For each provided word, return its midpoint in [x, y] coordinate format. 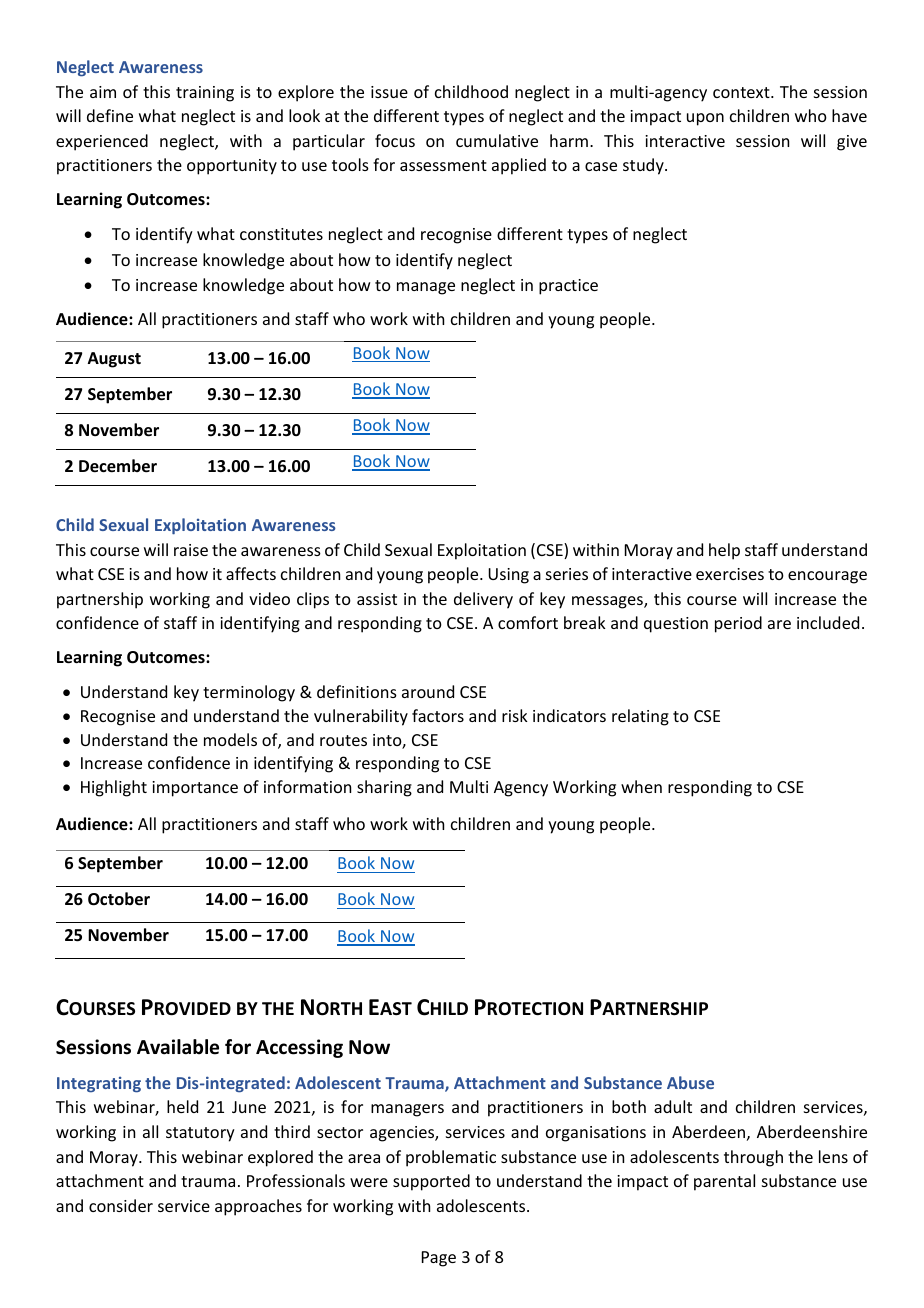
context [742, 92]
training [205, 94]
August [114, 360]
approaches [258, 1207]
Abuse [690, 1082]
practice [568, 287]
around [428, 691]
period [738, 624]
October [119, 899]
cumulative [497, 140]
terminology [249, 693]
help [724, 551]
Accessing [299, 1048]
